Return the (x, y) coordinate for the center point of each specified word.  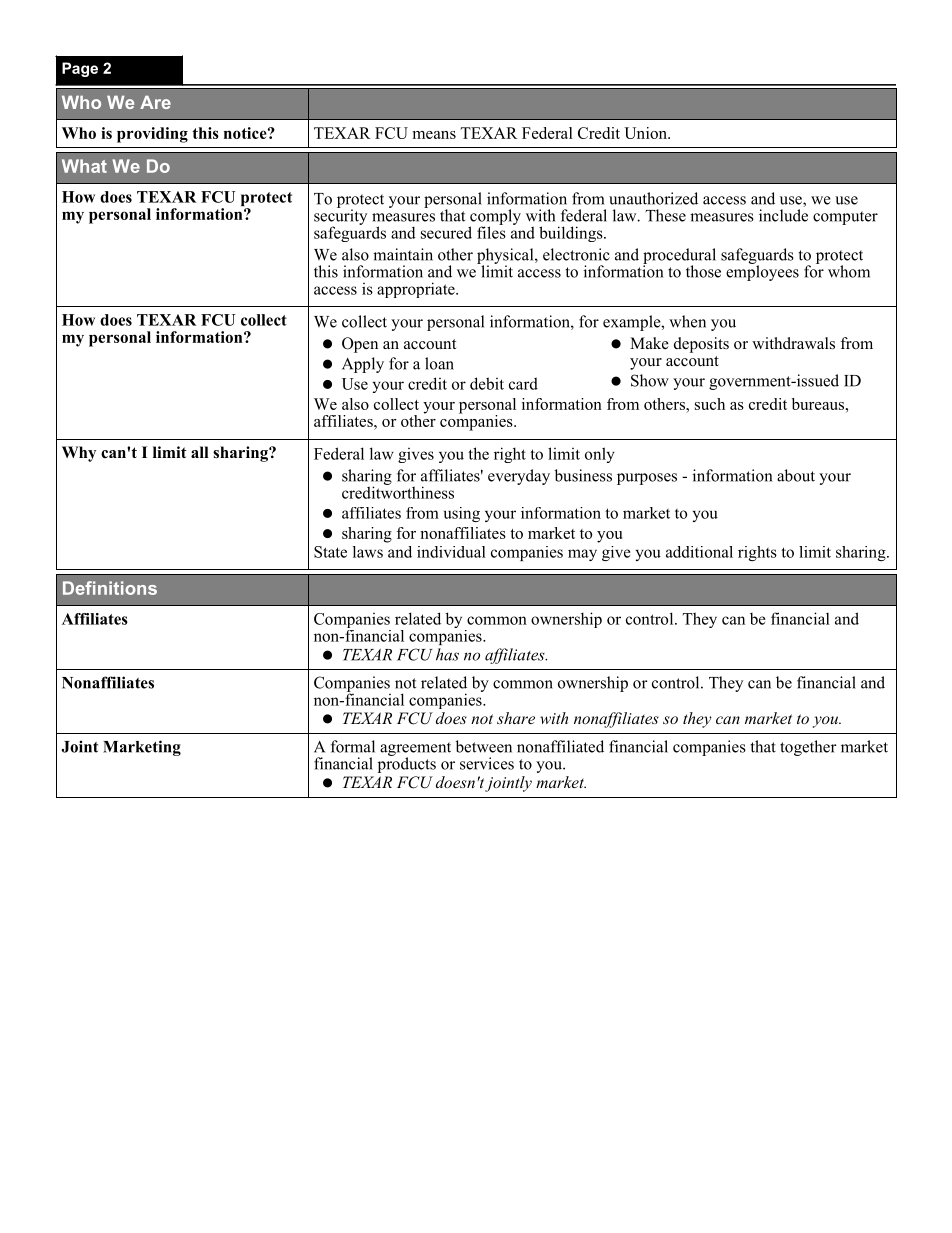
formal (353, 746)
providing (152, 135)
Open (360, 345)
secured (446, 232)
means (434, 135)
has (447, 654)
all (200, 452)
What (84, 166)
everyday (519, 477)
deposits (701, 345)
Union (646, 133)
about (796, 475)
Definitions (110, 588)
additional (699, 552)
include (783, 215)
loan (439, 363)
